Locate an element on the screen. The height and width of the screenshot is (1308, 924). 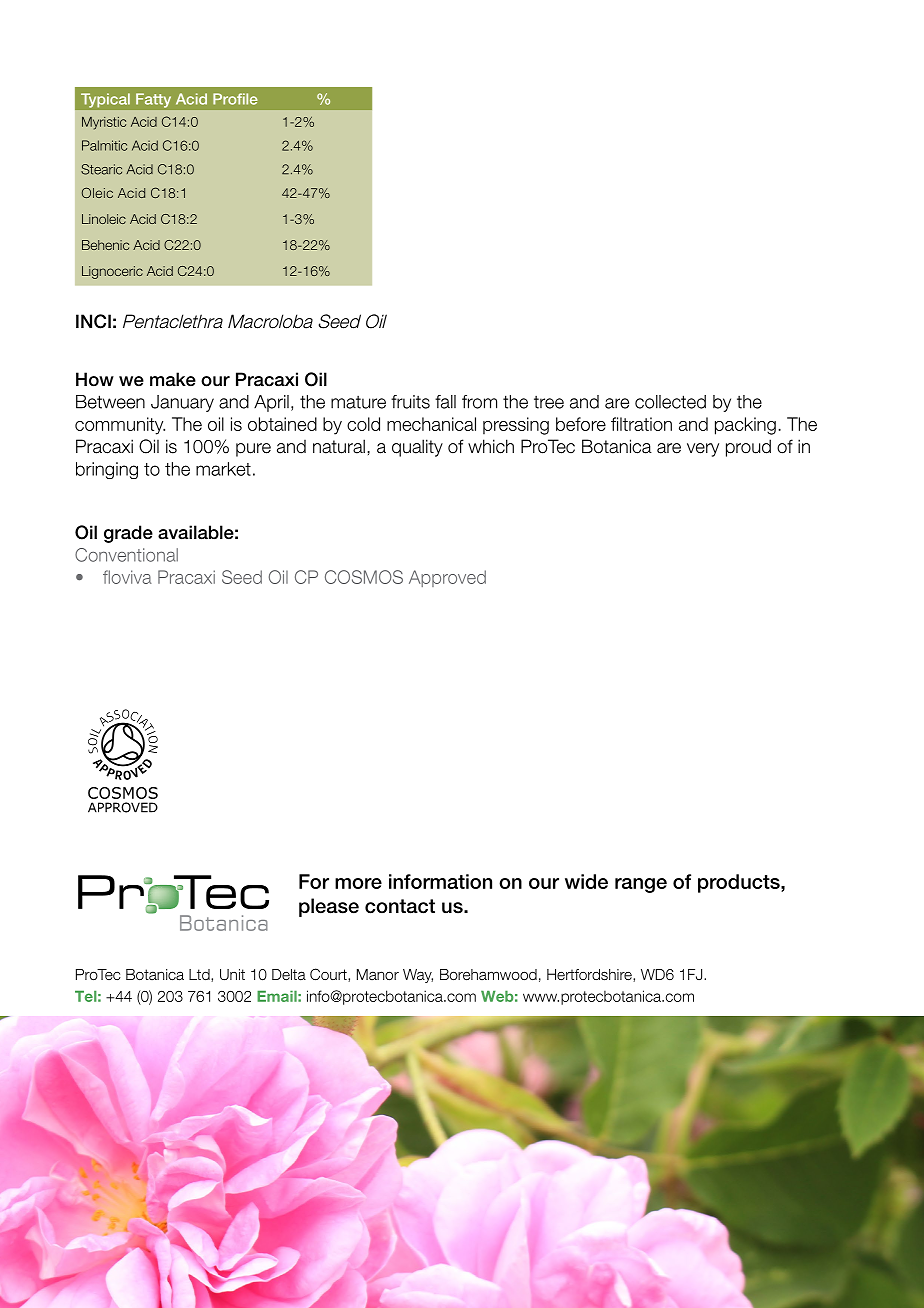
very is located at coordinates (703, 450).
